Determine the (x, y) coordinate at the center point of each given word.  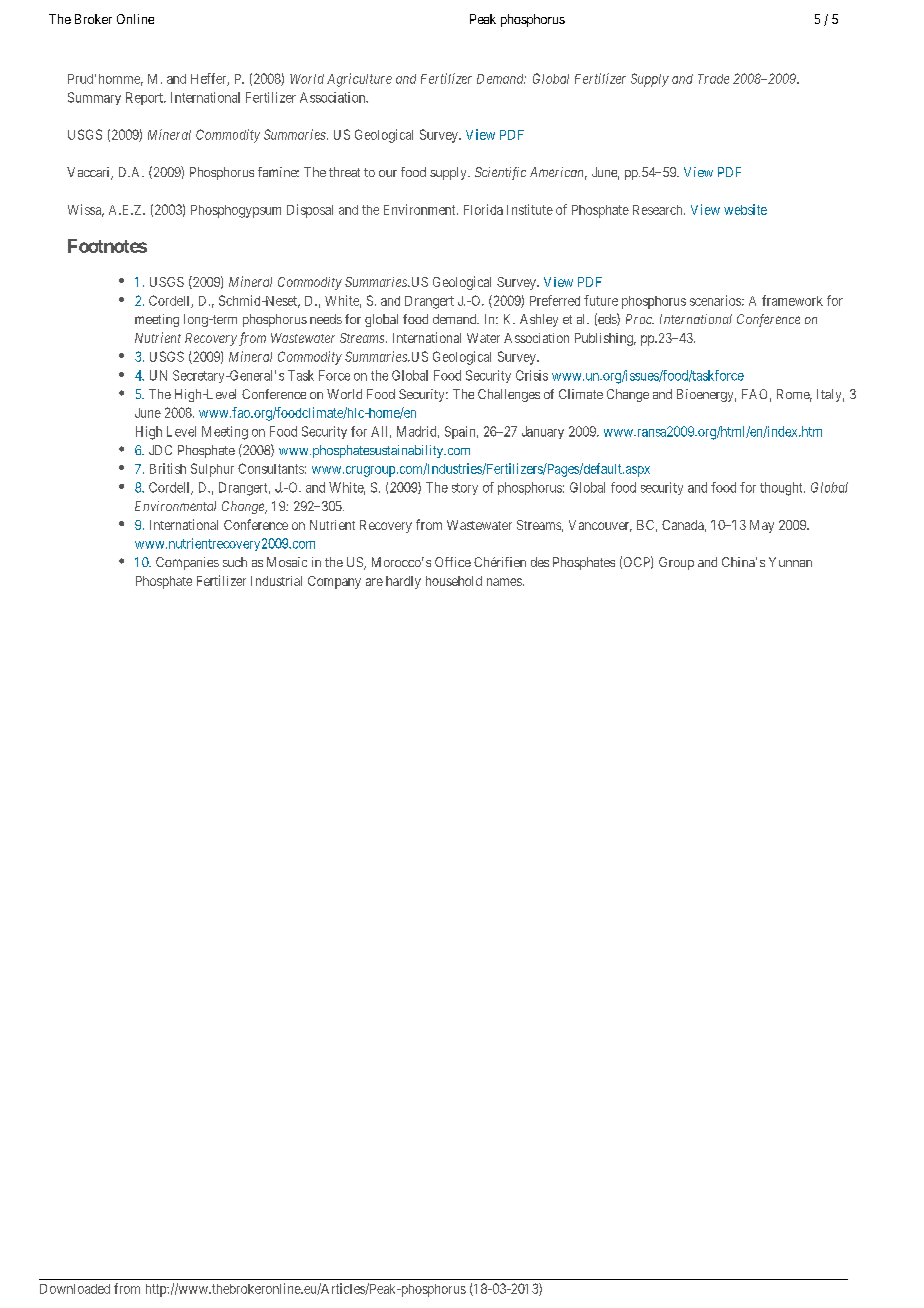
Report (145, 98)
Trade (713, 79)
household (454, 581)
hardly (403, 582)
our (388, 173)
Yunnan (790, 562)
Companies (187, 563)
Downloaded (75, 1289)
